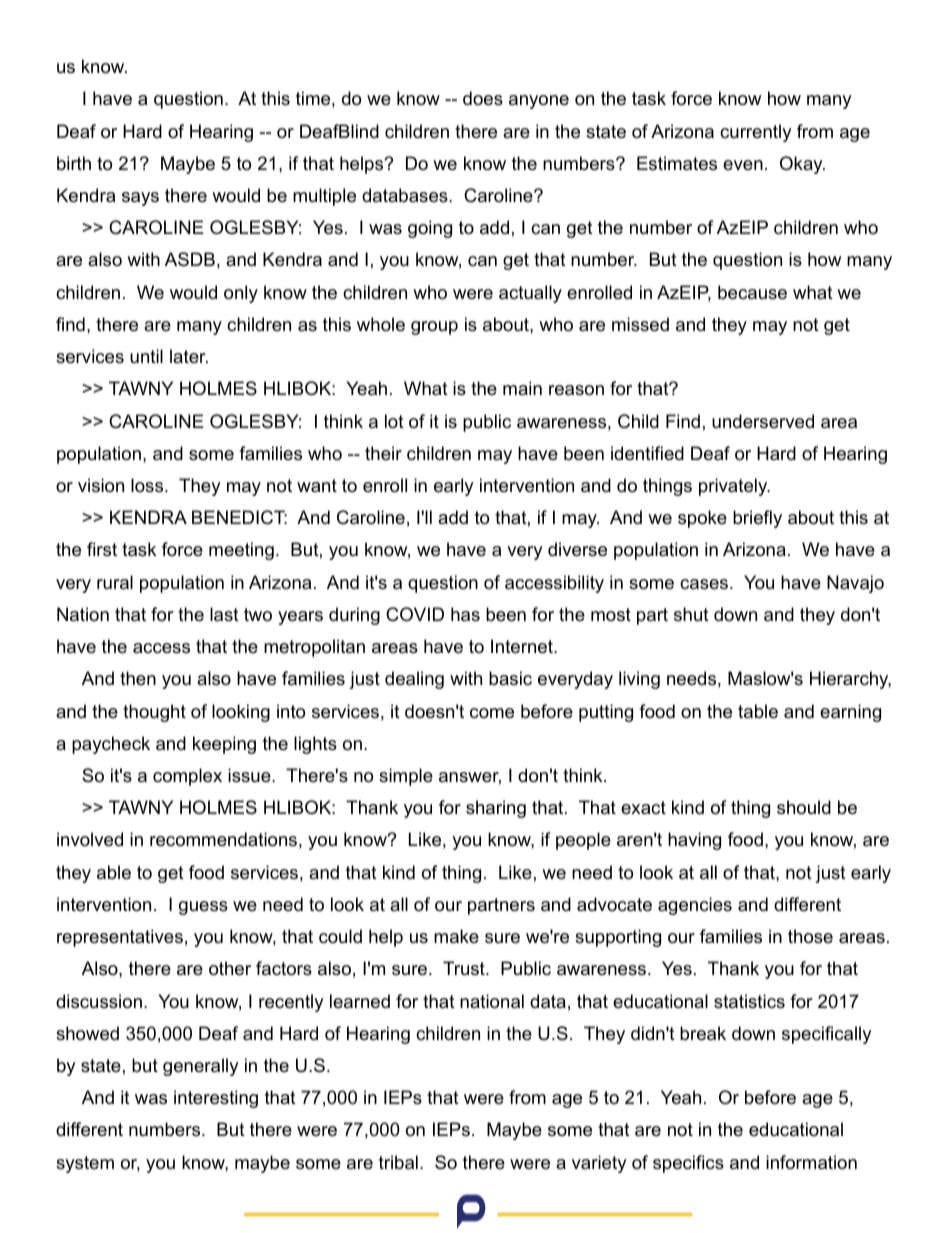 This page has height=1233, width=952. I want to click on anyone, so click(539, 102).
